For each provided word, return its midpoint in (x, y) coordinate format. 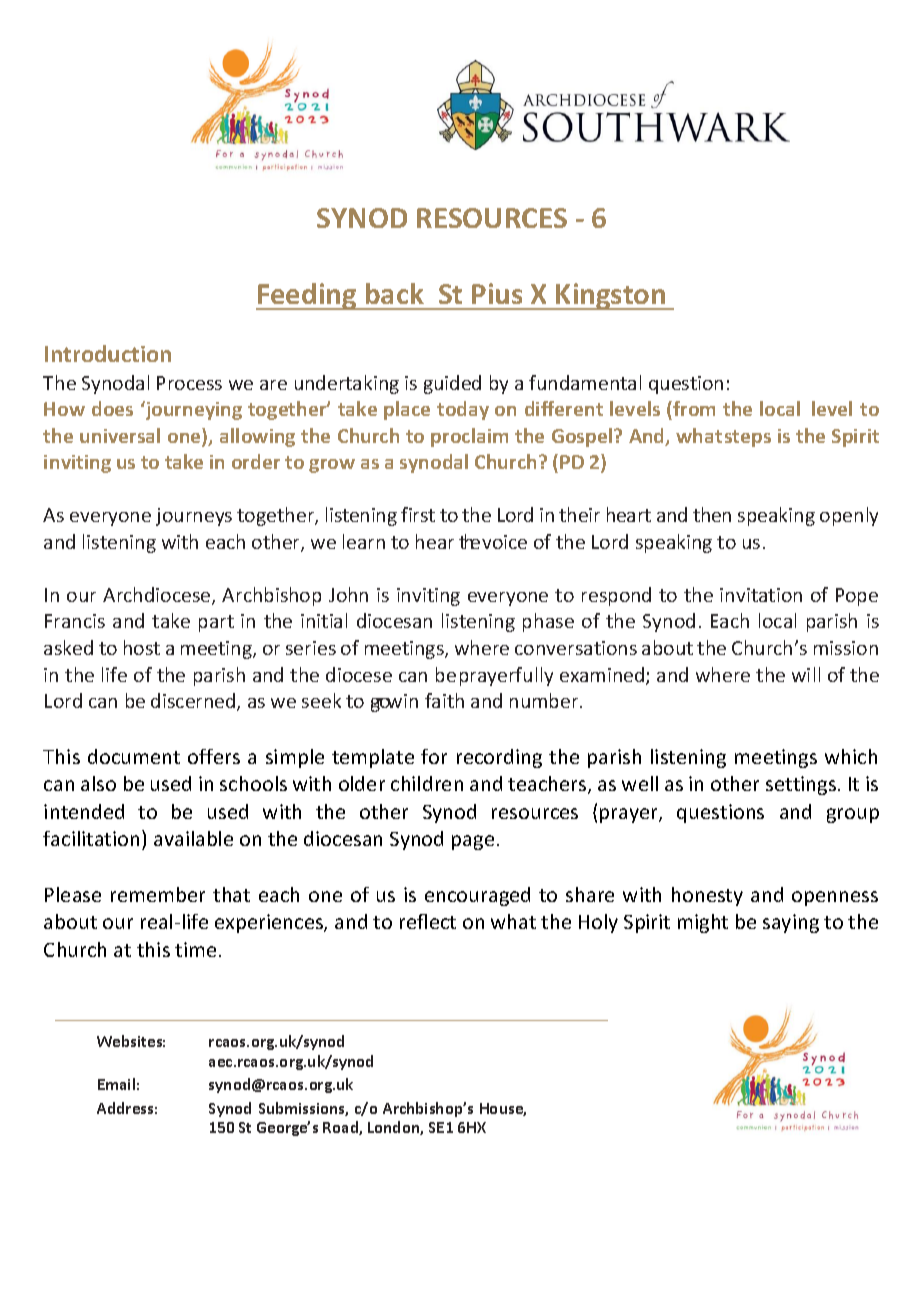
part (216, 623)
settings (802, 785)
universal (120, 435)
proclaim (469, 437)
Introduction (108, 353)
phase (548, 622)
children (427, 783)
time (195, 949)
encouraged (477, 896)
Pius (497, 293)
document (134, 756)
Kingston (611, 296)
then (712, 514)
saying (791, 923)
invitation (761, 595)
